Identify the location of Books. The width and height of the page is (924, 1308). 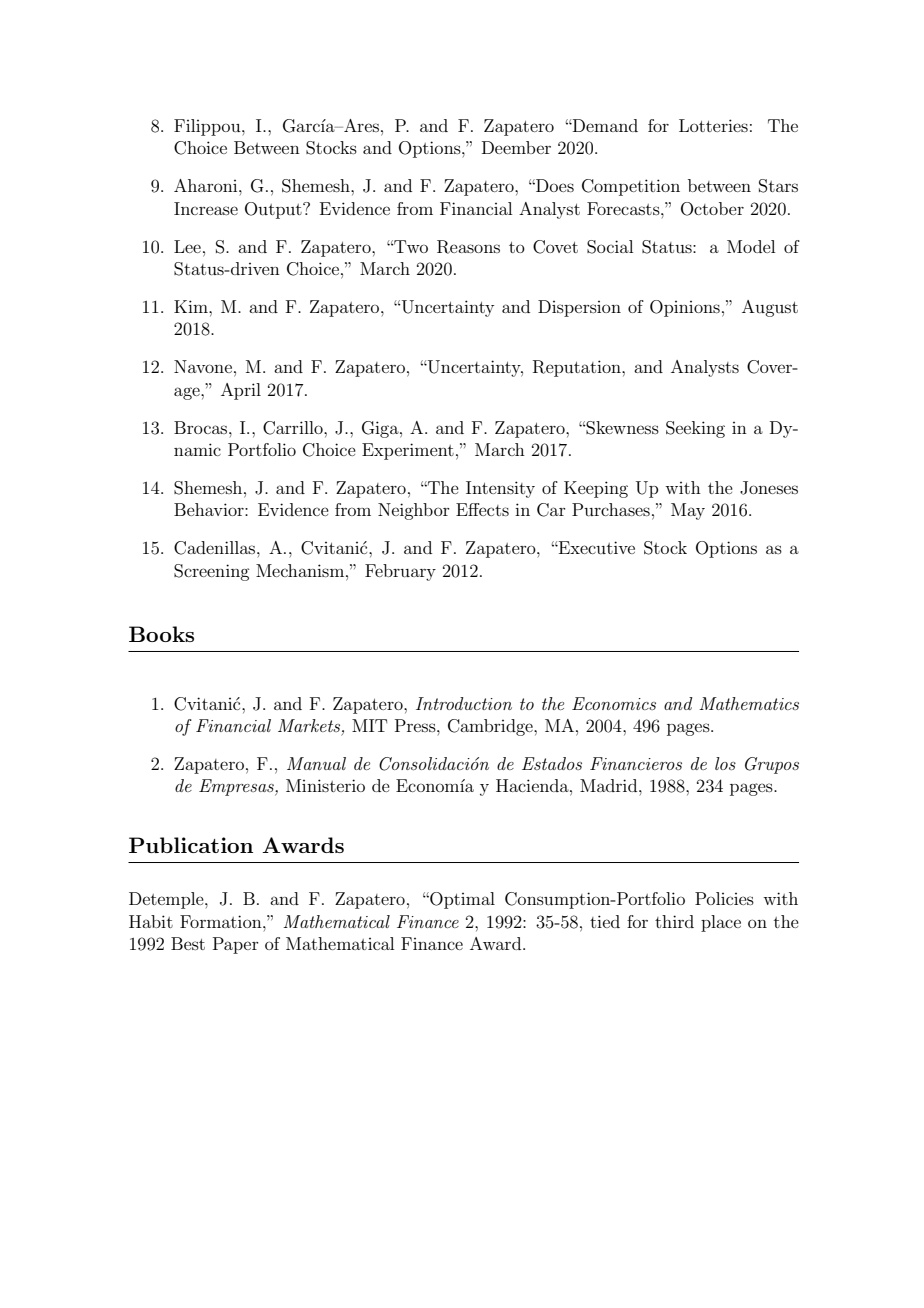
(161, 634).
